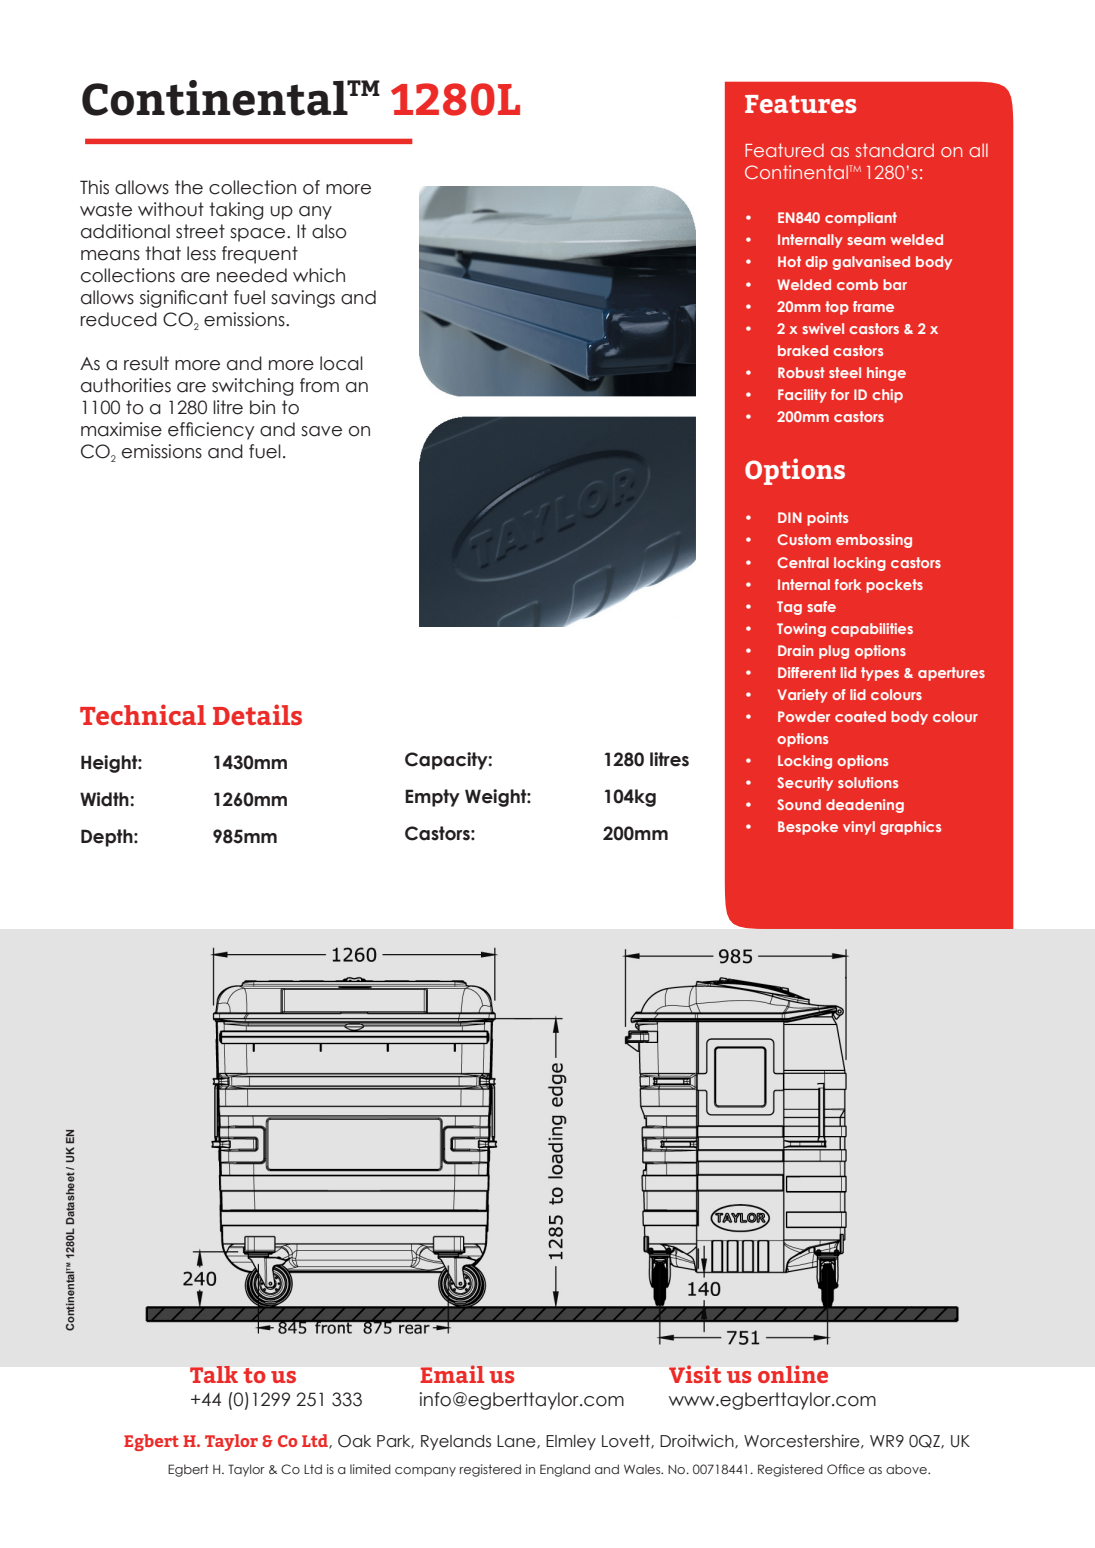 This screenshot has height=1548, width=1095. Describe the element at coordinates (143, 714) in the screenshot. I see `Technical` at that location.
